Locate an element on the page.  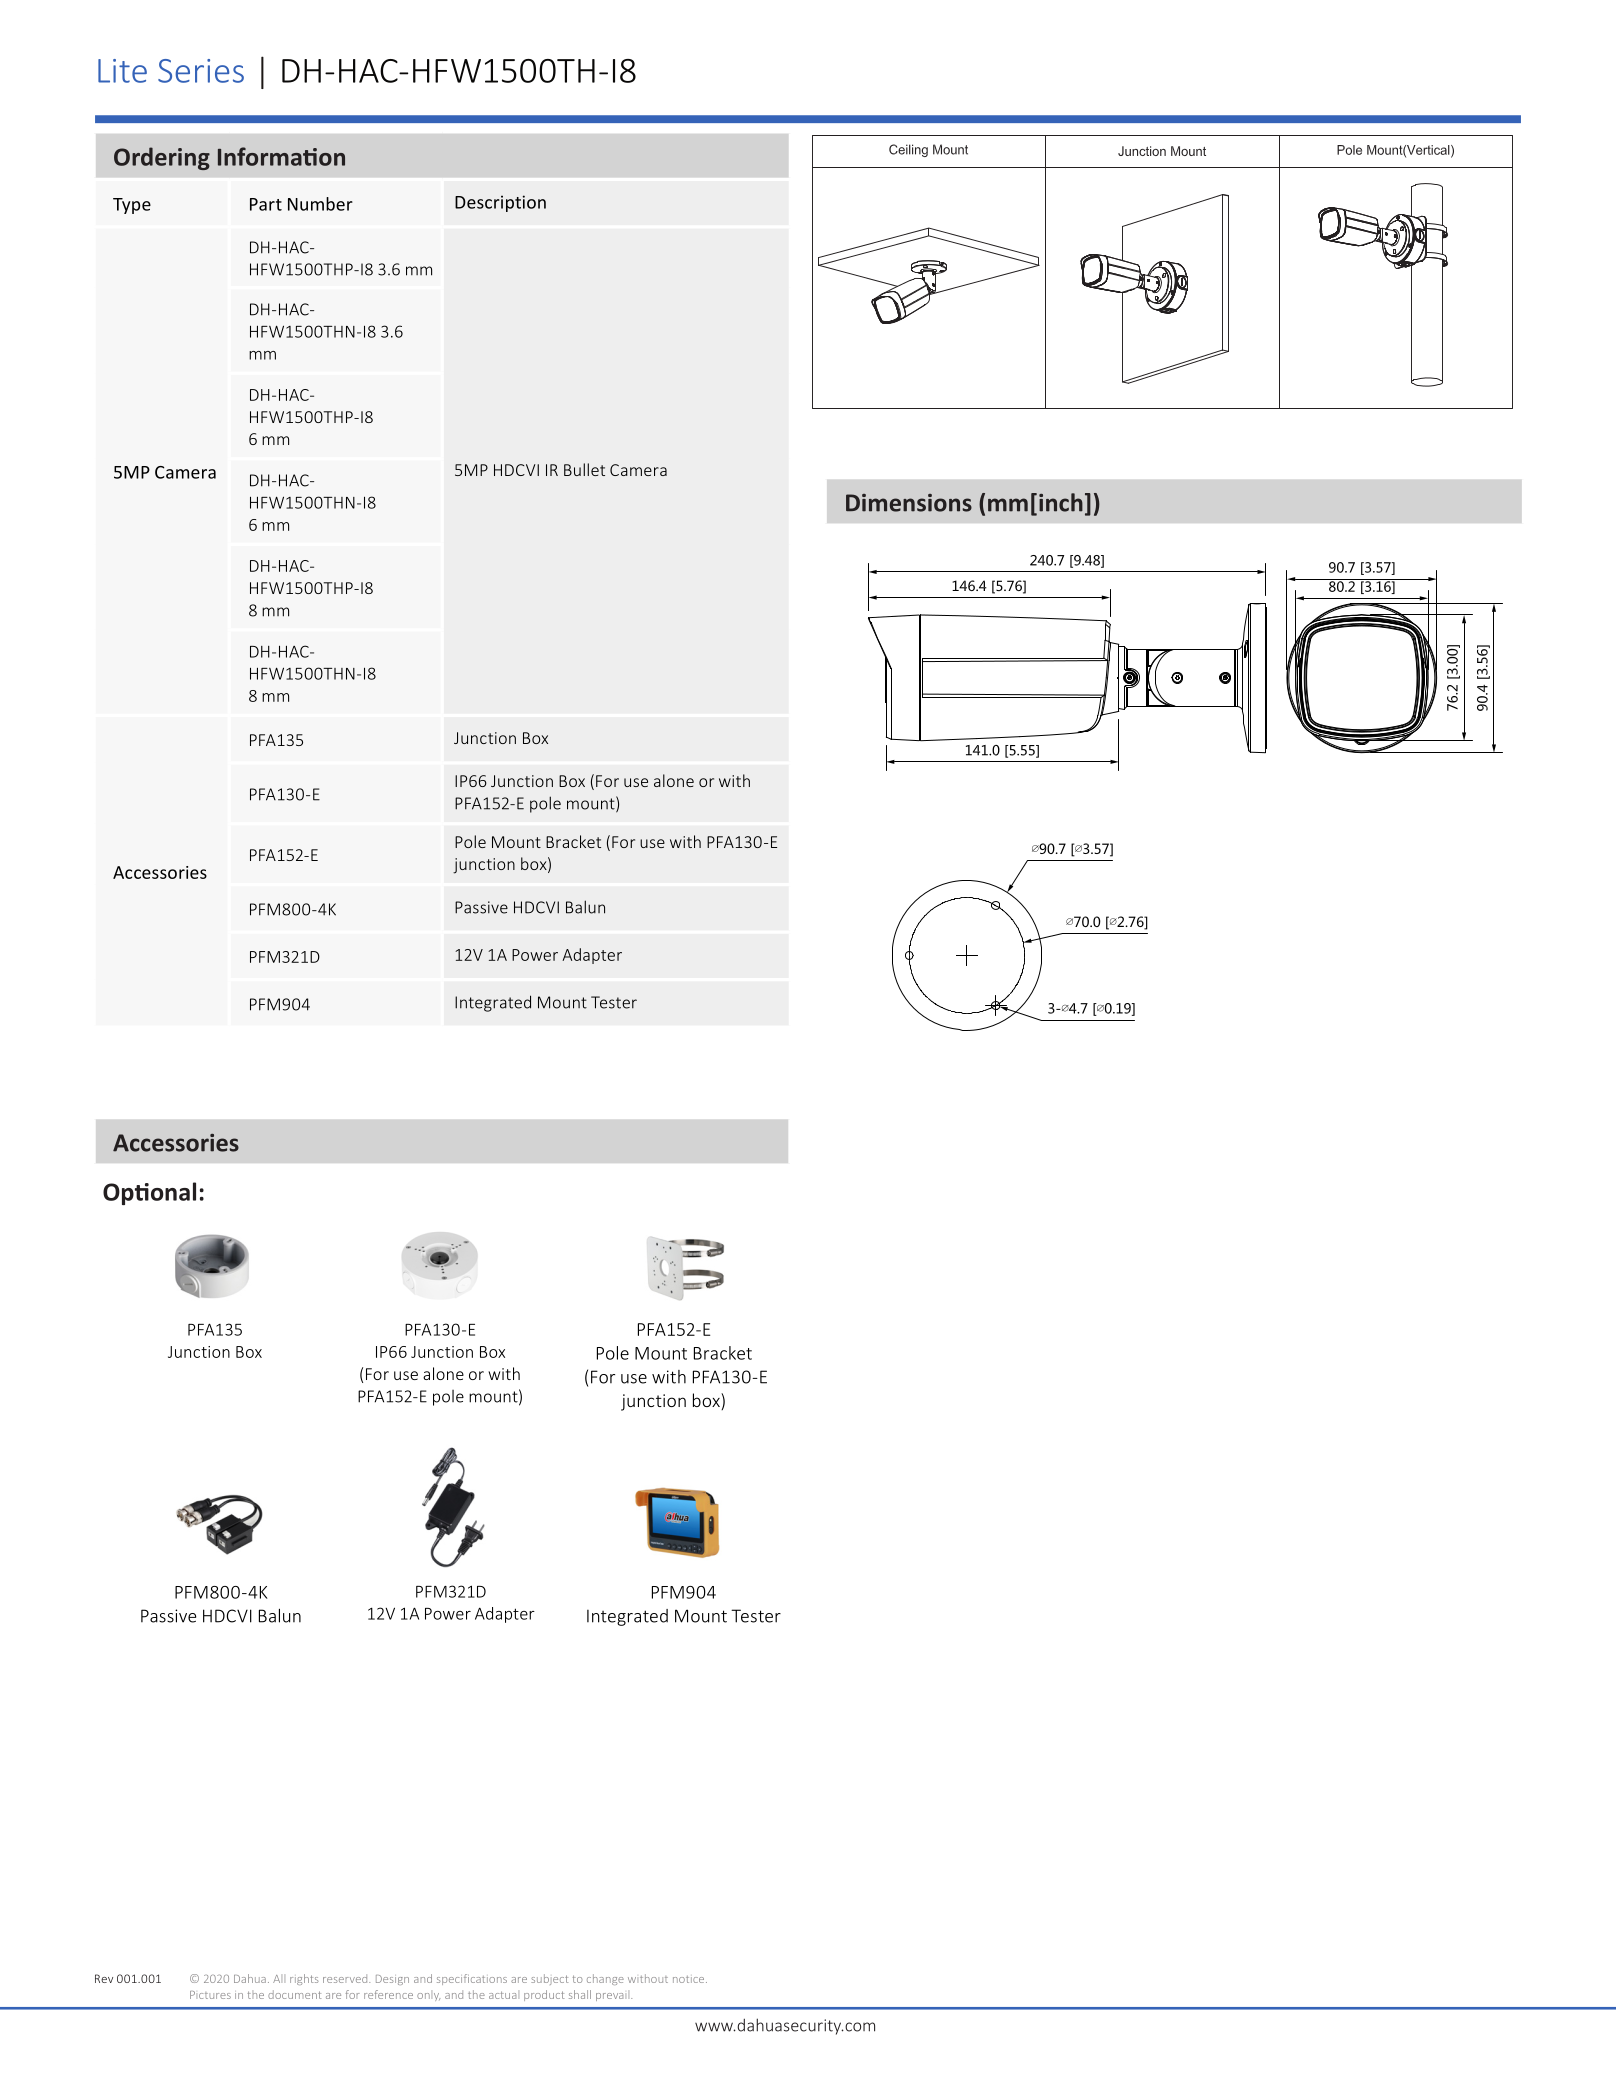
prevail is located at coordinates (614, 1997).
